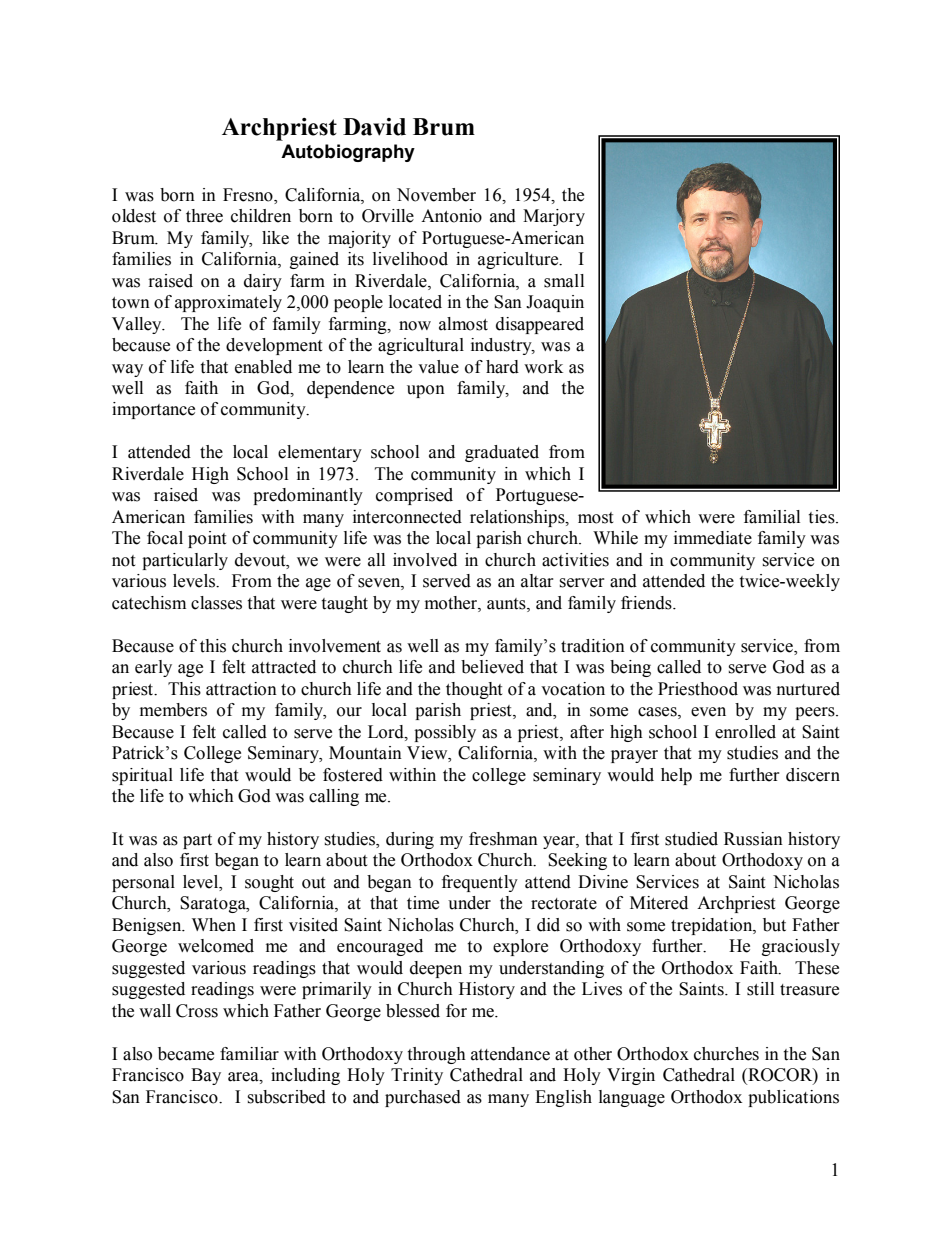 This screenshot has height=1233, width=952. What do you see at coordinates (503, 839) in the screenshot?
I see `freshman` at bounding box center [503, 839].
